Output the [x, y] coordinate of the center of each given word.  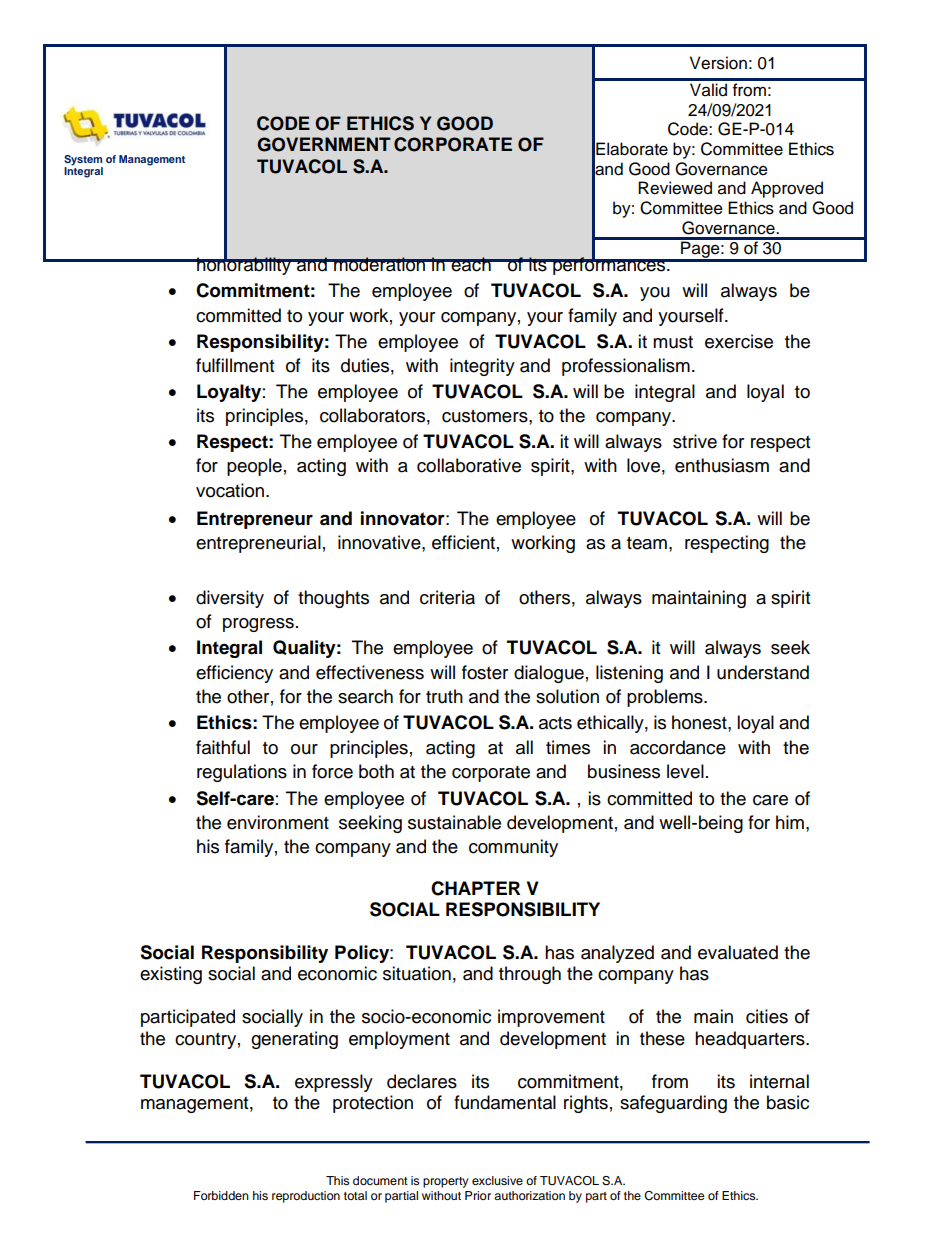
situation [417, 973]
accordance [678, 747]
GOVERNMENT [324, 144]
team [647, 543]
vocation [231, 490]
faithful [223, 747]
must [673, 342]
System [83, 161]
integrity [482, 367]
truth [444, 696]
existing [171, 975]
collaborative [469, 465]
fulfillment [235, 365]
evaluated [738, 952]
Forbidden [221, 1195]
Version [718, 63]
